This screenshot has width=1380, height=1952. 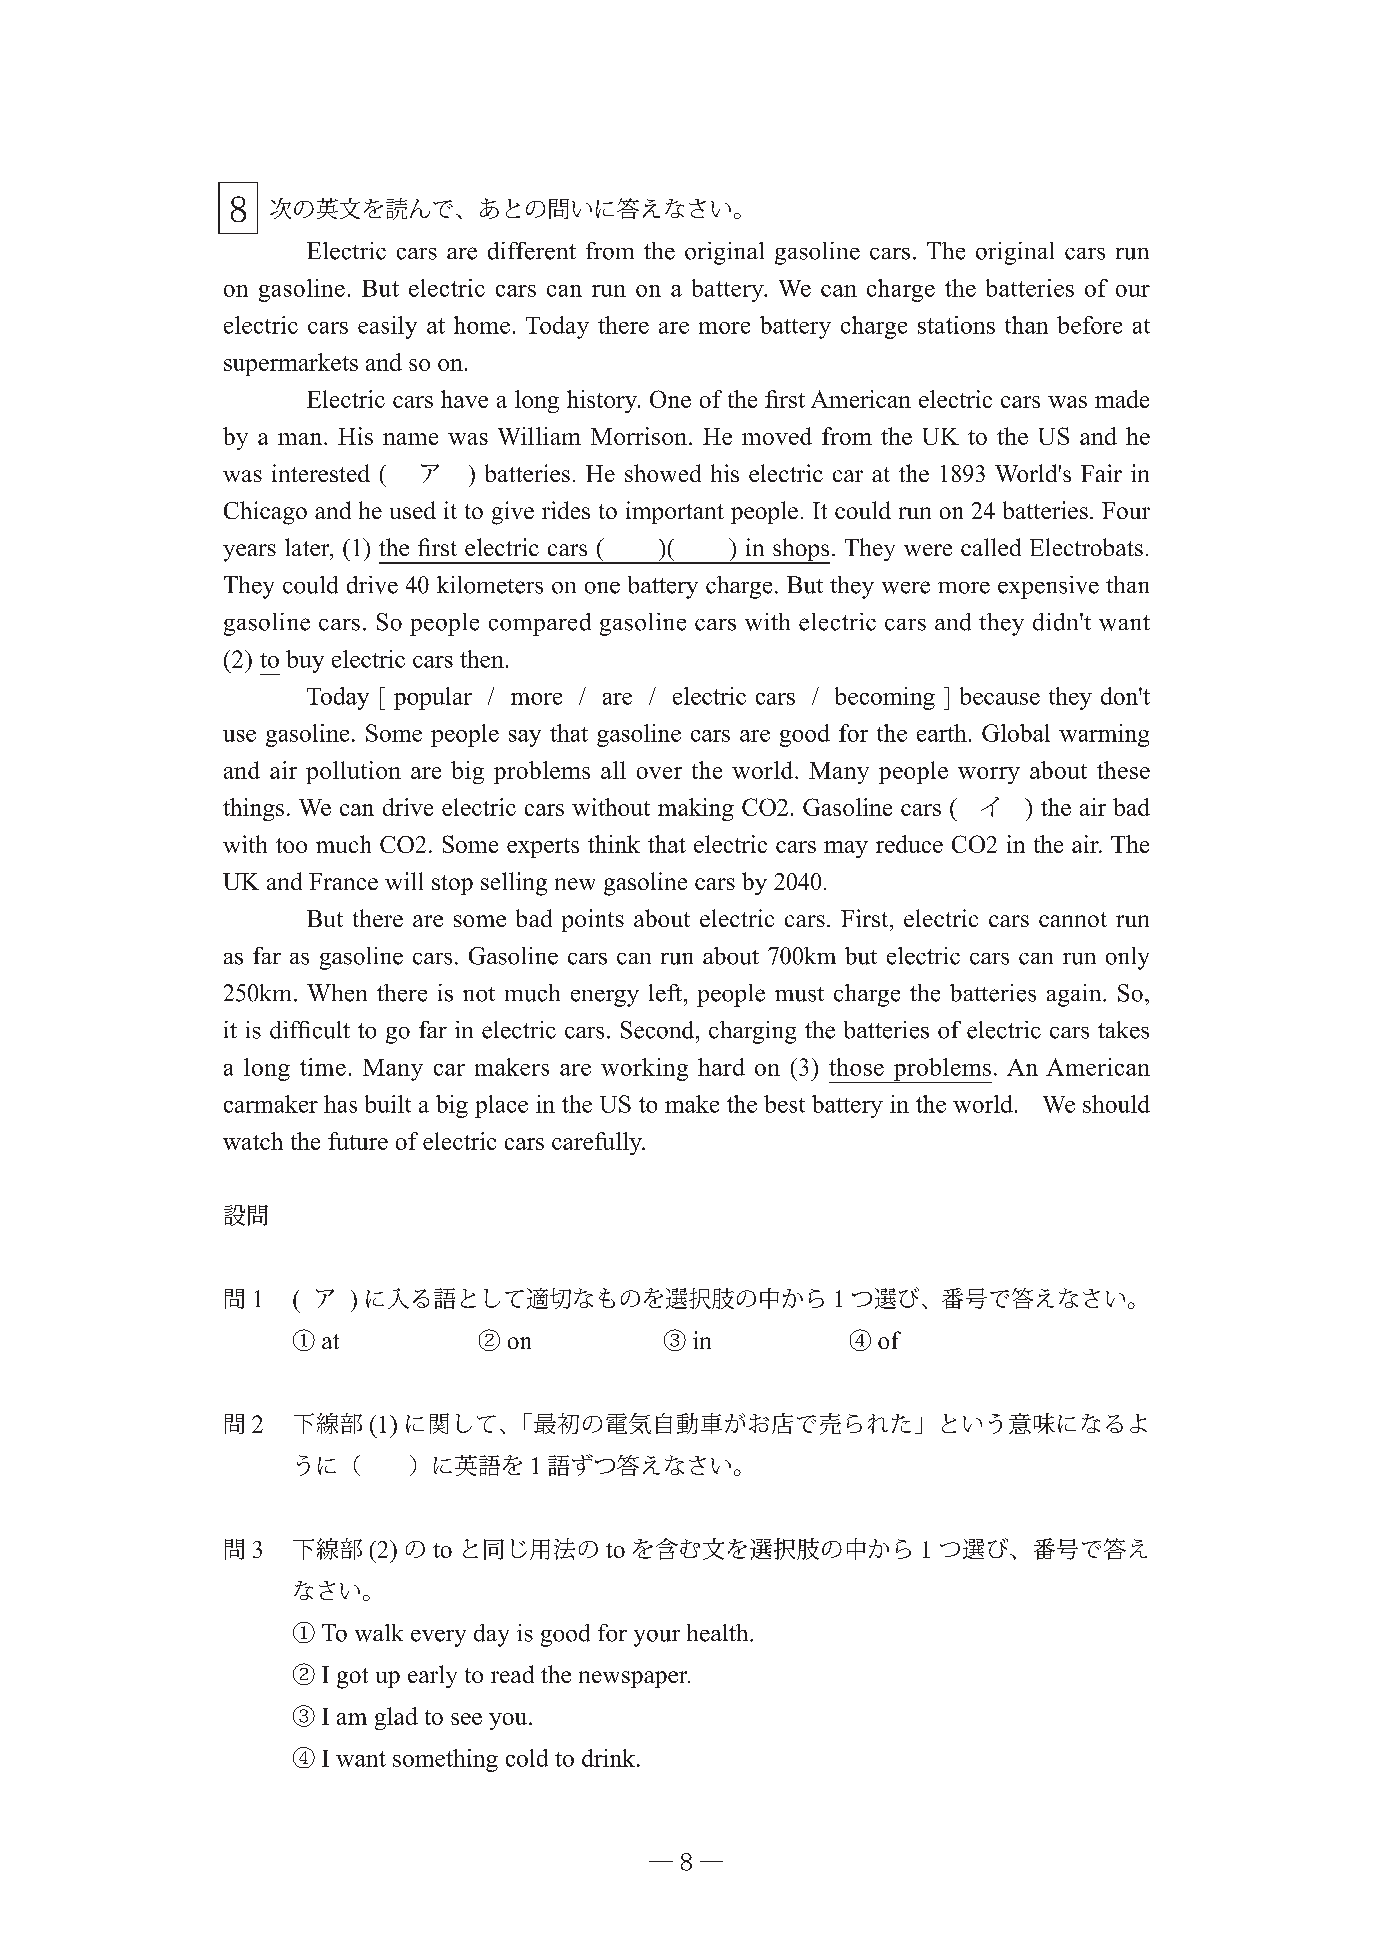 I want to click on easily, so click(x=387, y=327).
